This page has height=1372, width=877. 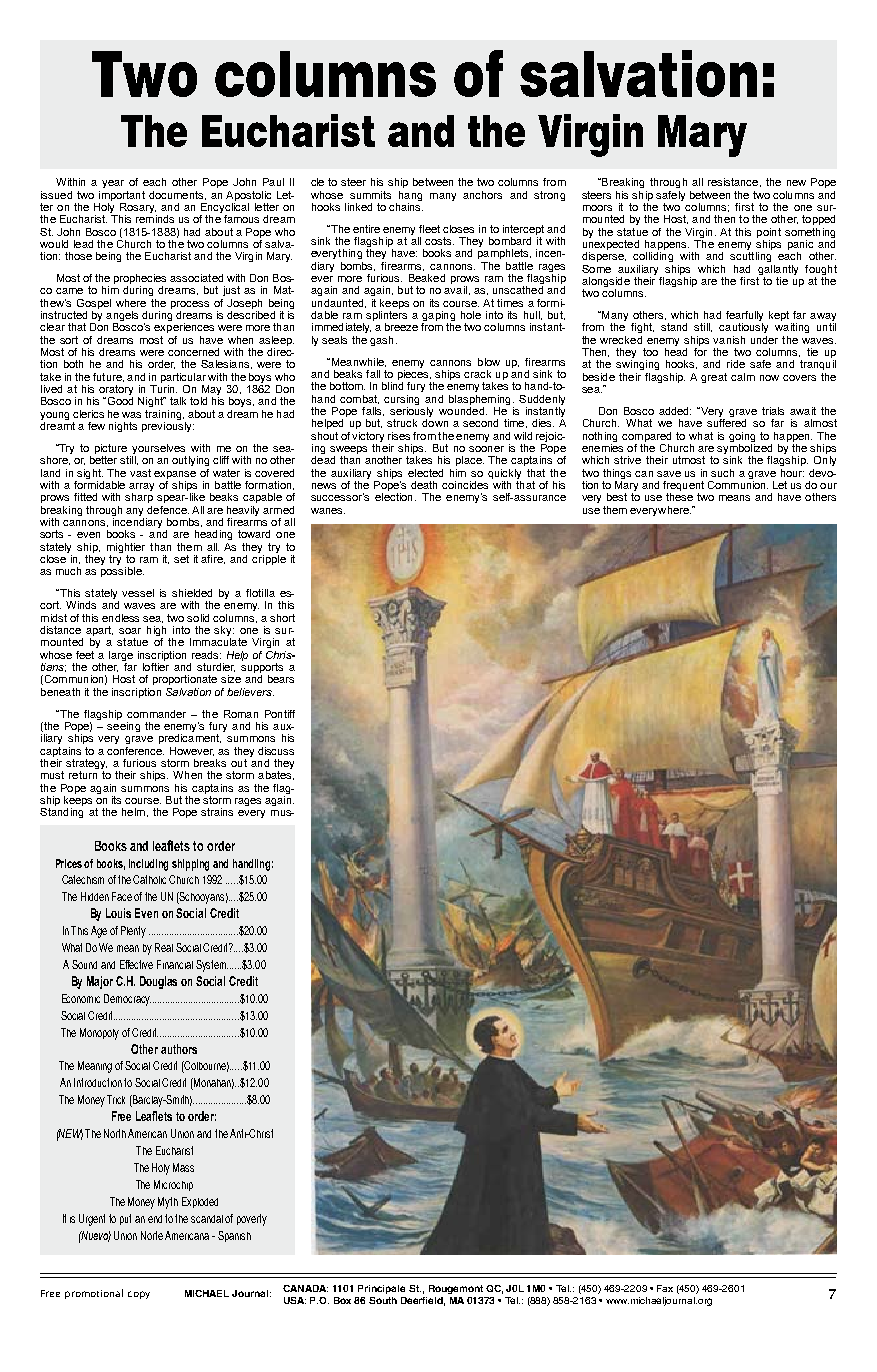 What do you see at coordinates (679, 497) in the page?
I see `these` at bounding box center [679, 497].
